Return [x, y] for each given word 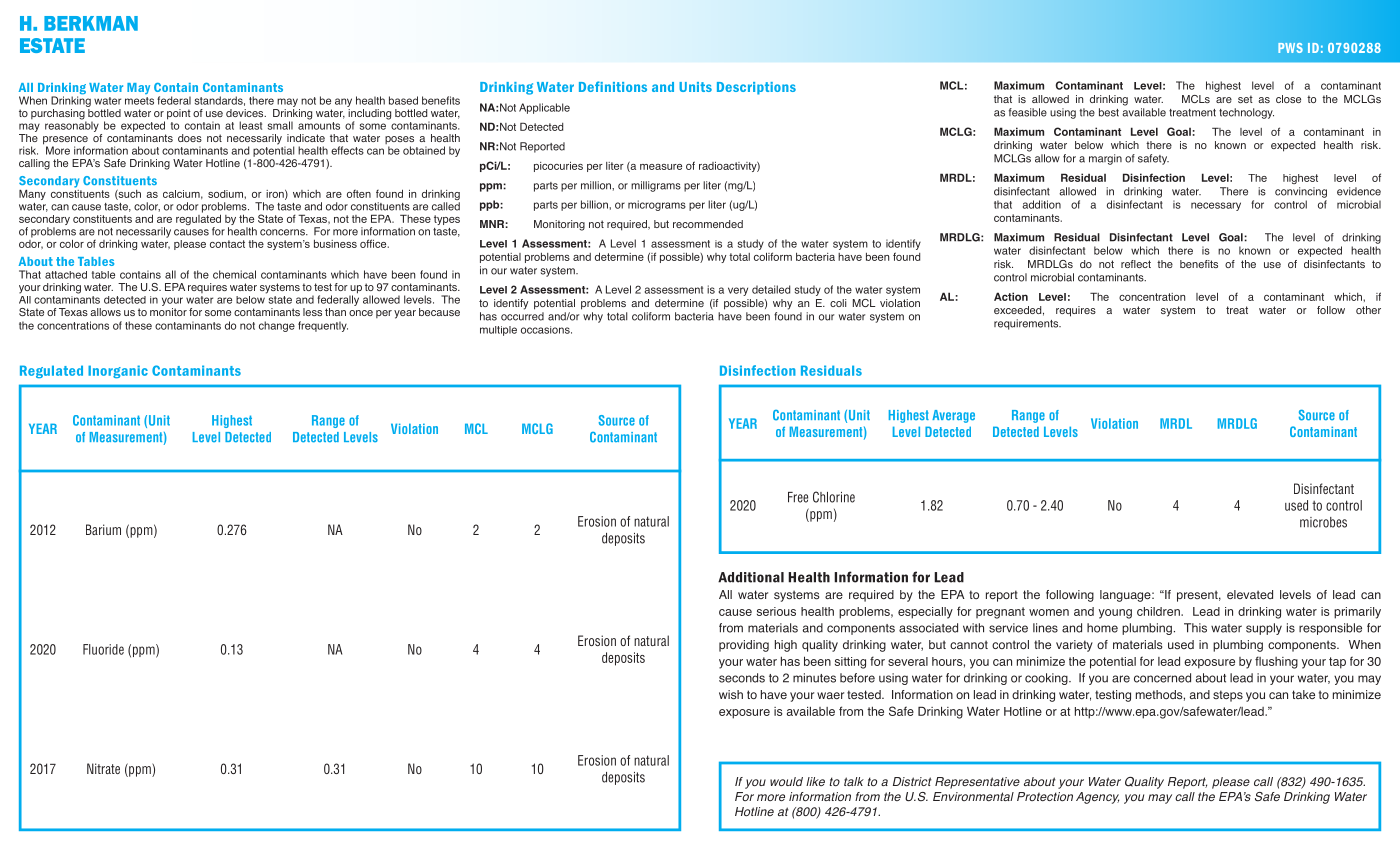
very [738, 291]
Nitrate [103, 768]
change [277, 326]
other [1368, 310]
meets [139, 101]
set [1245, 99]
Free [798, 497]
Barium [103, 529]
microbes [1323, 522]
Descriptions [756, 88]
